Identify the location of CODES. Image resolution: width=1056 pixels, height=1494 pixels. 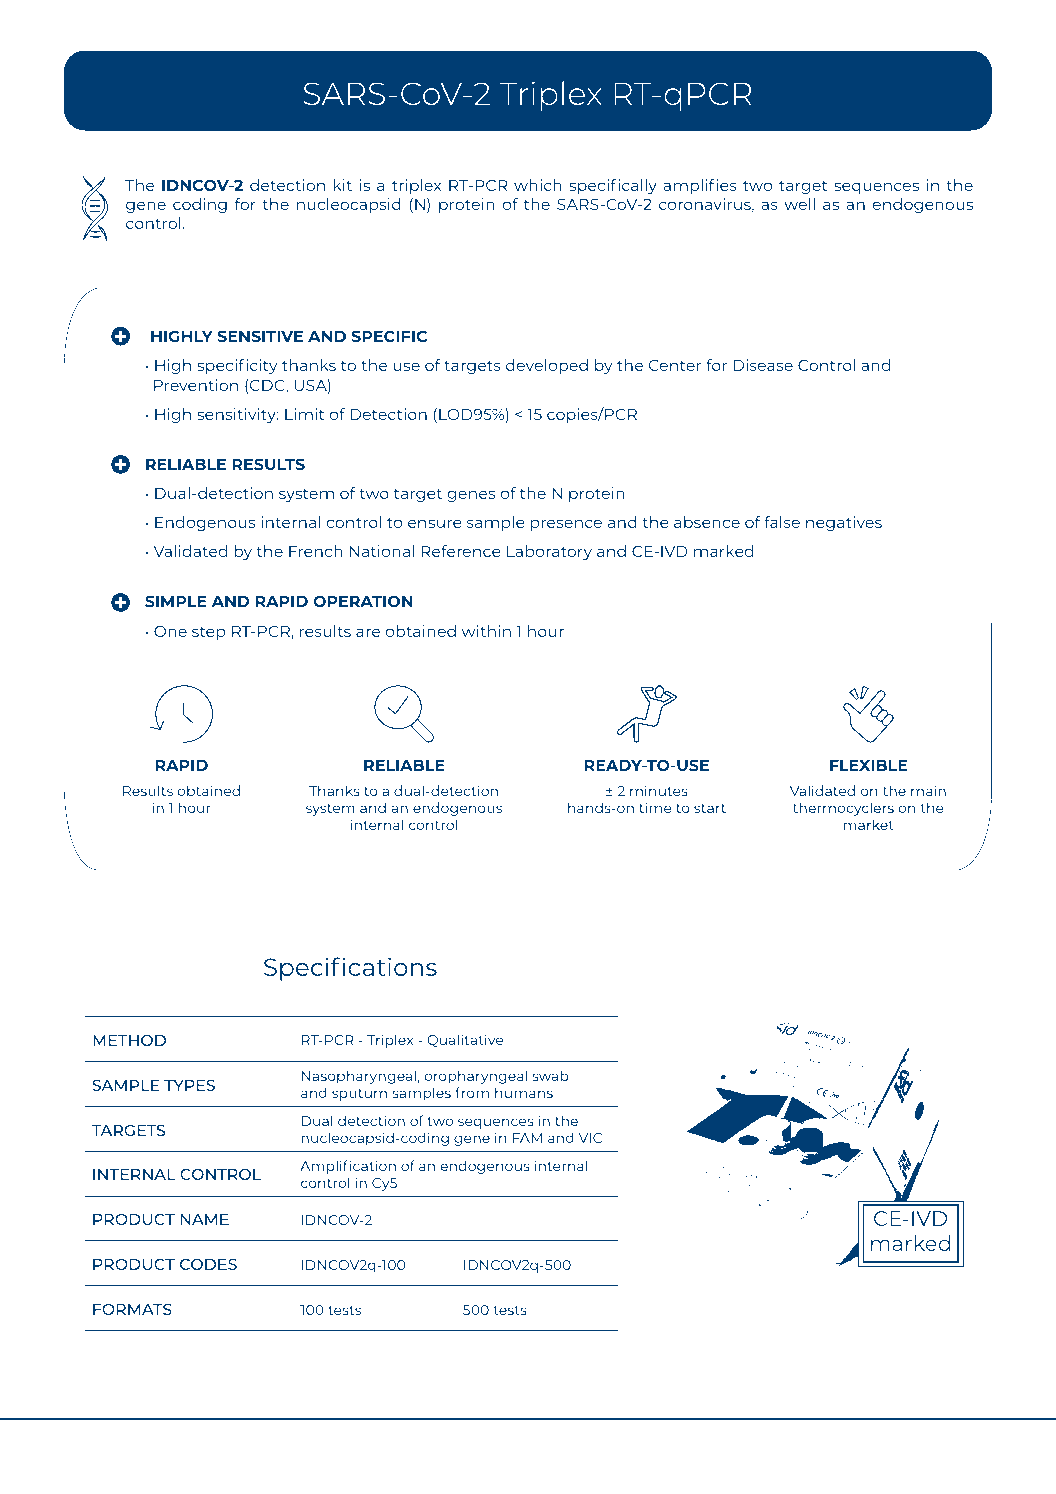
(208, 1264).
